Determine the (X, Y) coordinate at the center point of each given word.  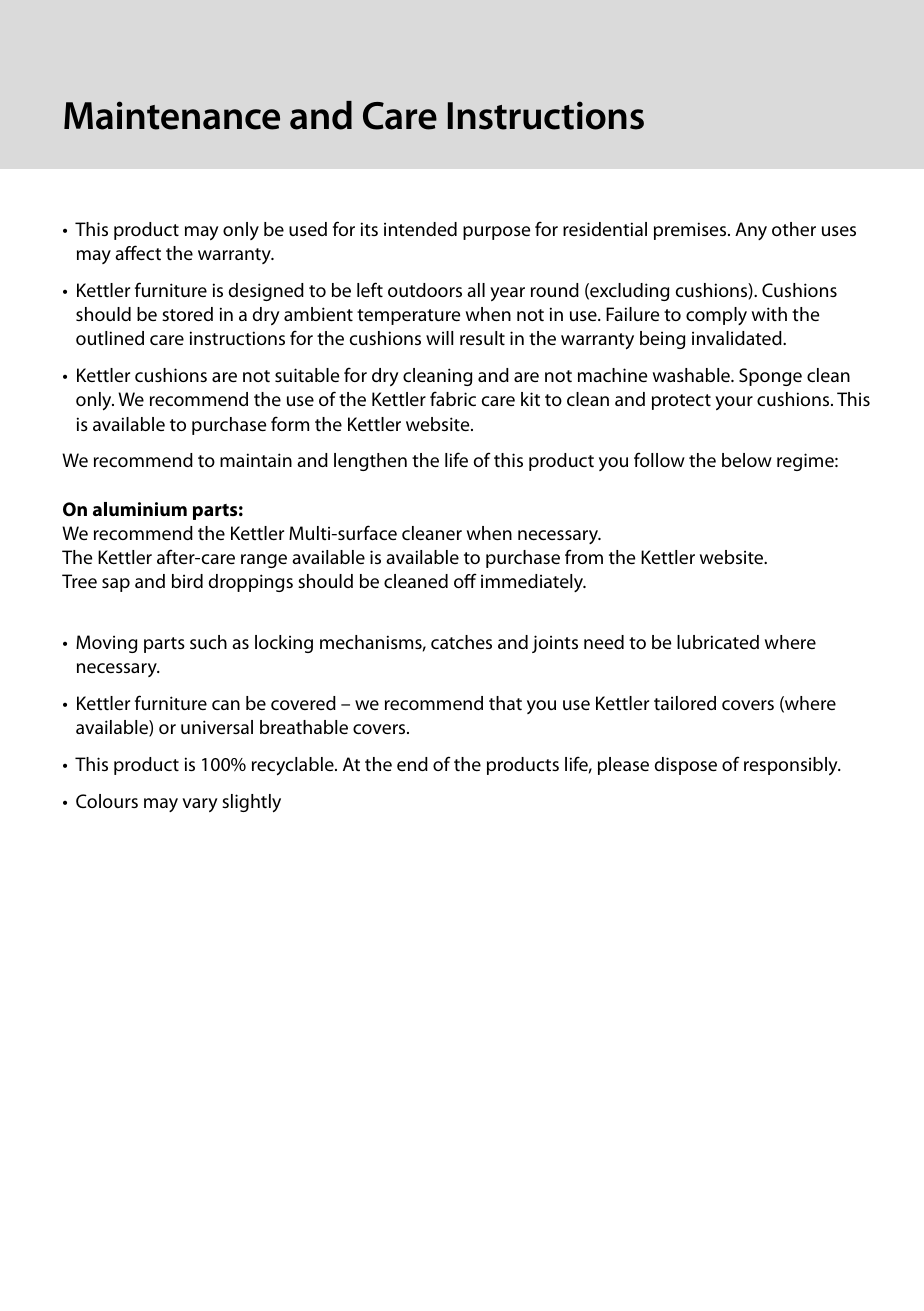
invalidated (738, 338)
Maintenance (172, 115)
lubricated (718, 642)
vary (200, 805)
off (465, 580)
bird (187, 581)
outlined (110, 338)
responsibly (792, 766)
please (623, 766)
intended (420, 229)
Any (751, 231)
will (439, 338)
